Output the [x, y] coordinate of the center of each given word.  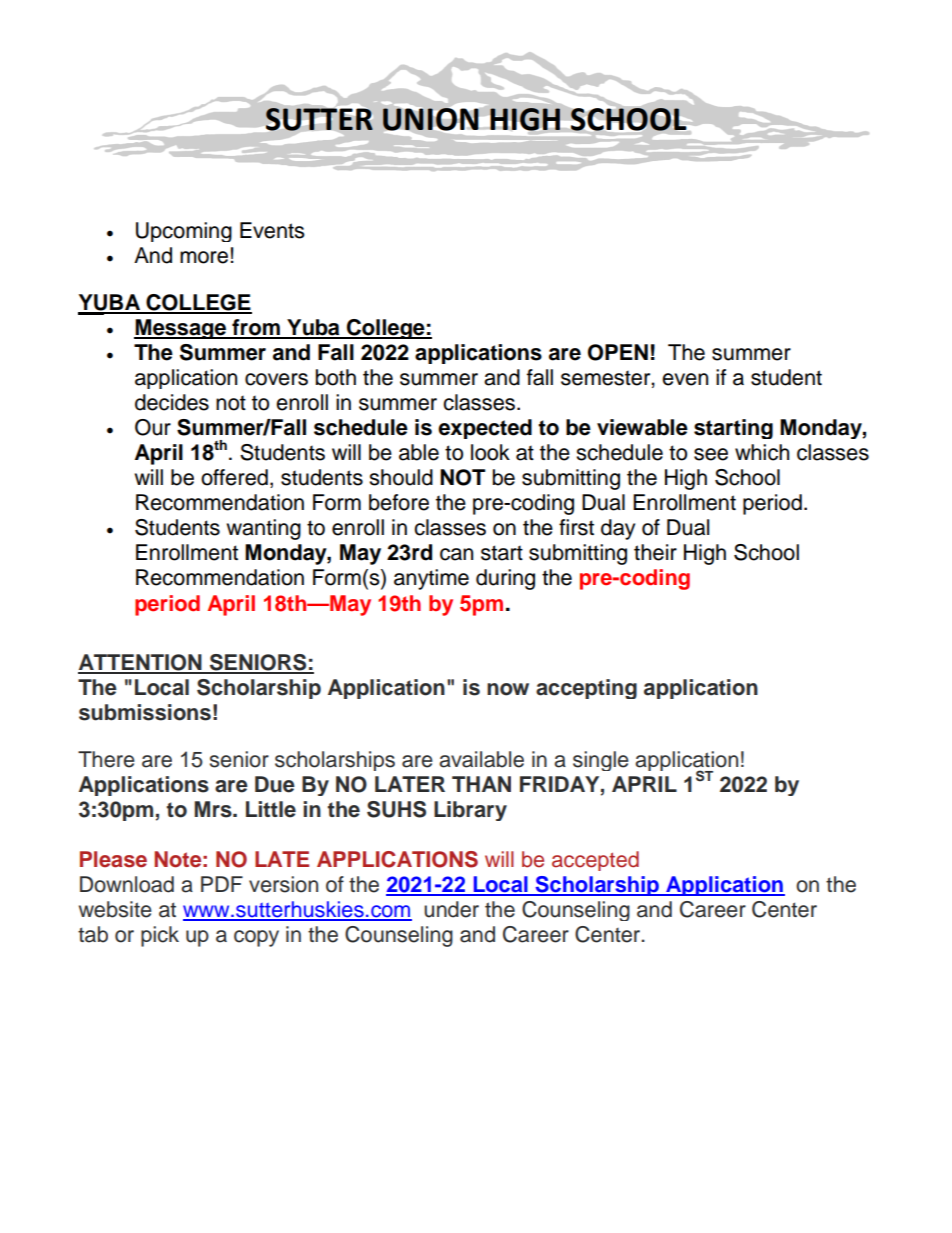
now [508, 689]
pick [160, 936]
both [336, 377]
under [451, 909]
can [456, 554]
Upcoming [184, 232]
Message [181, 329]
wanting [263, 529]
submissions [145, 712]
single [601, 761]
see [711, 454]
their [655, 552]
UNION [431, 119]
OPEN [618, 352]
